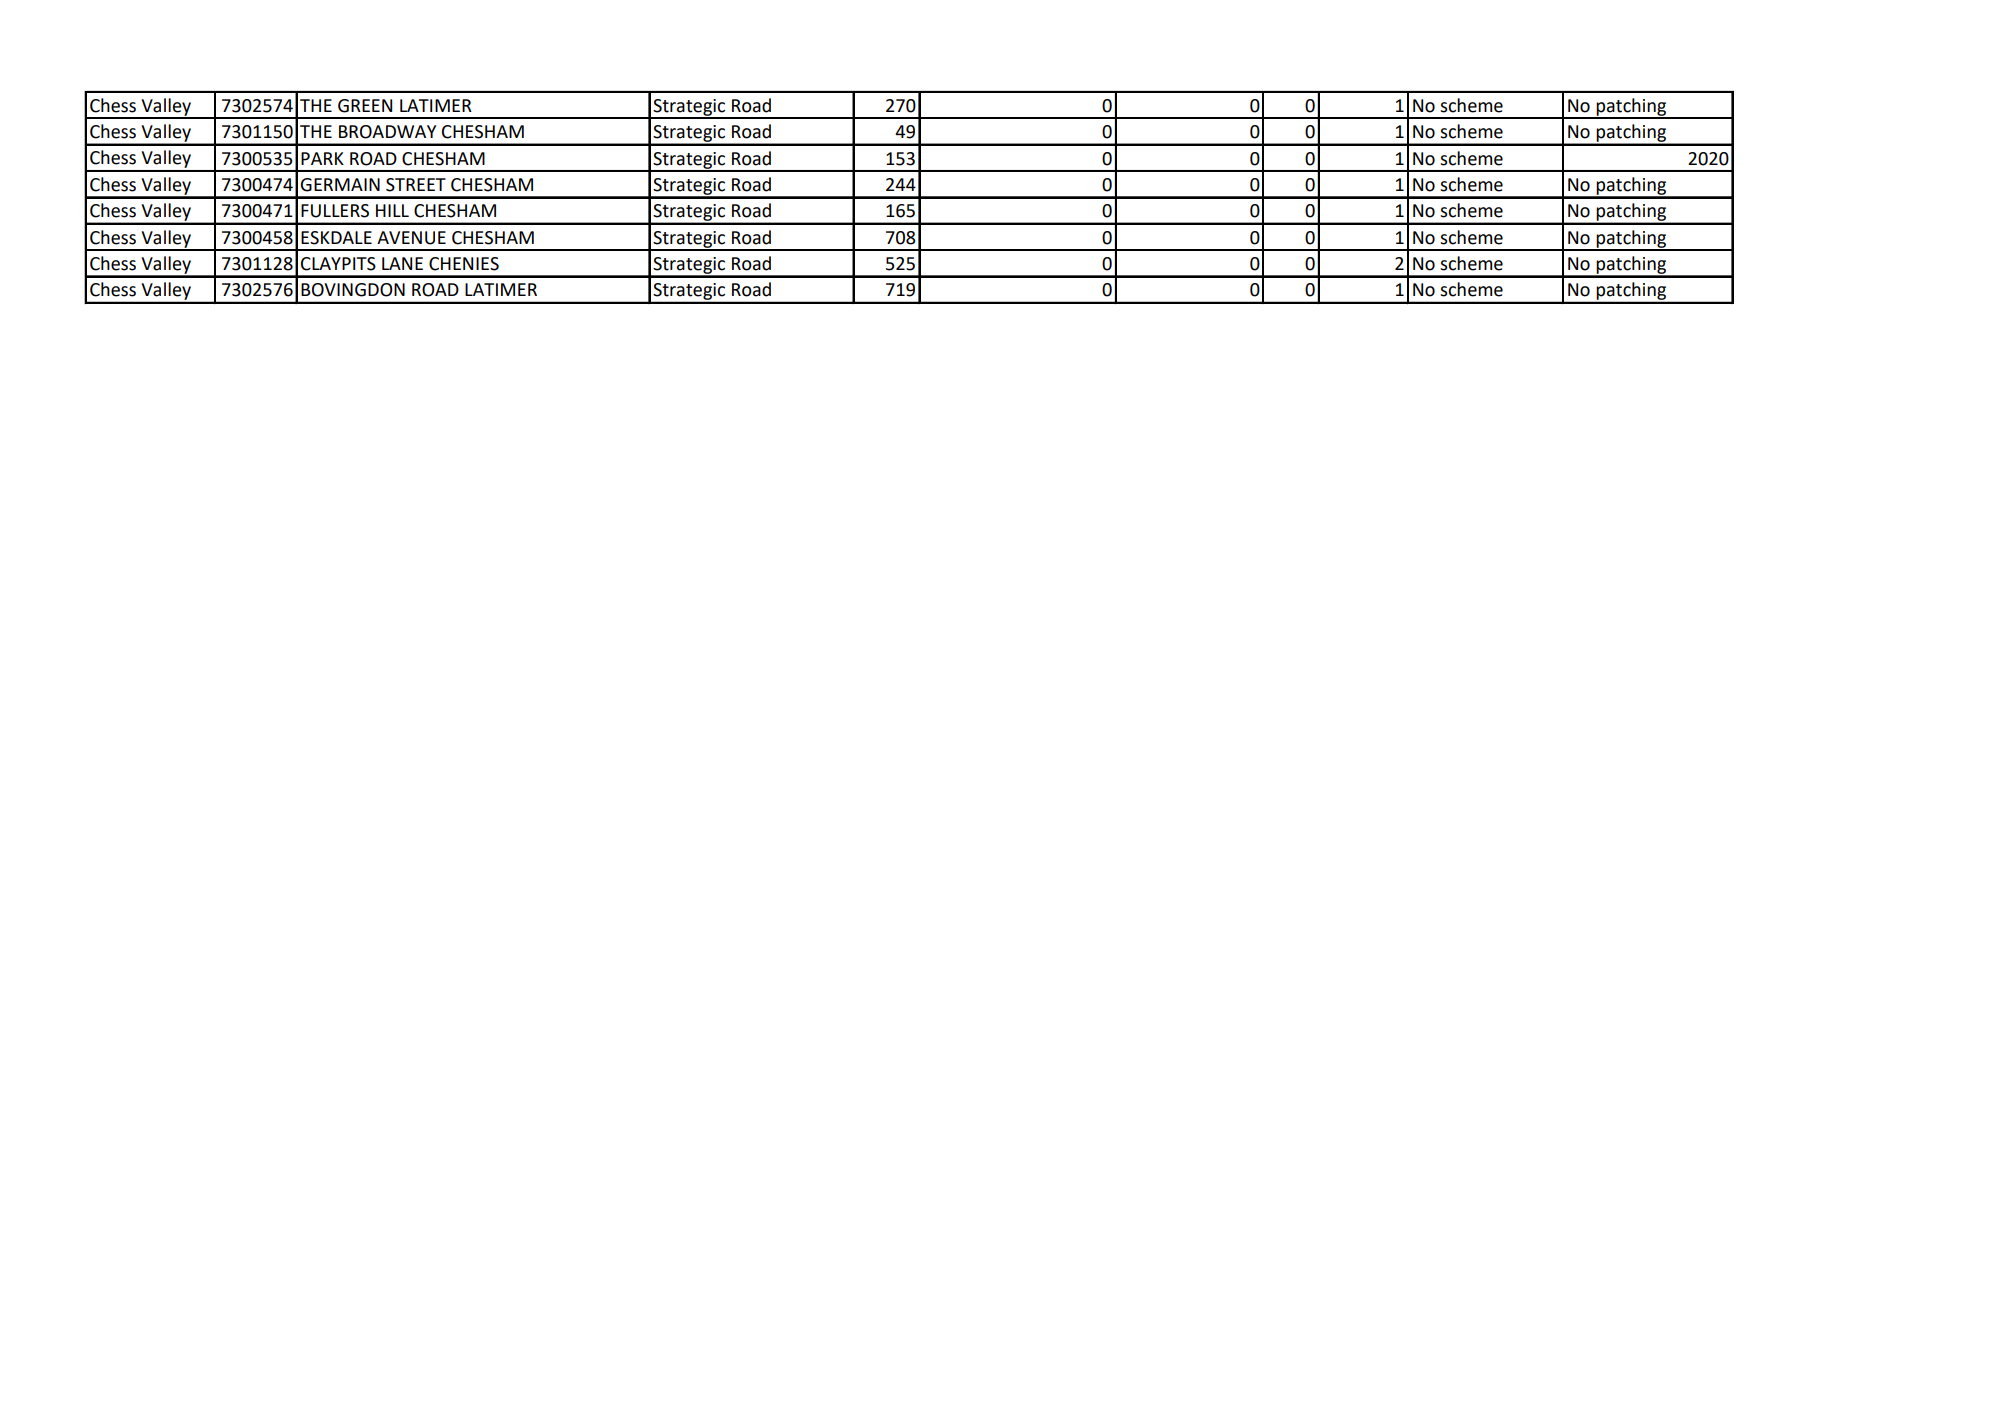 The image size is (2011, 1422). I want to click on GREEN, so click(365, 106).
